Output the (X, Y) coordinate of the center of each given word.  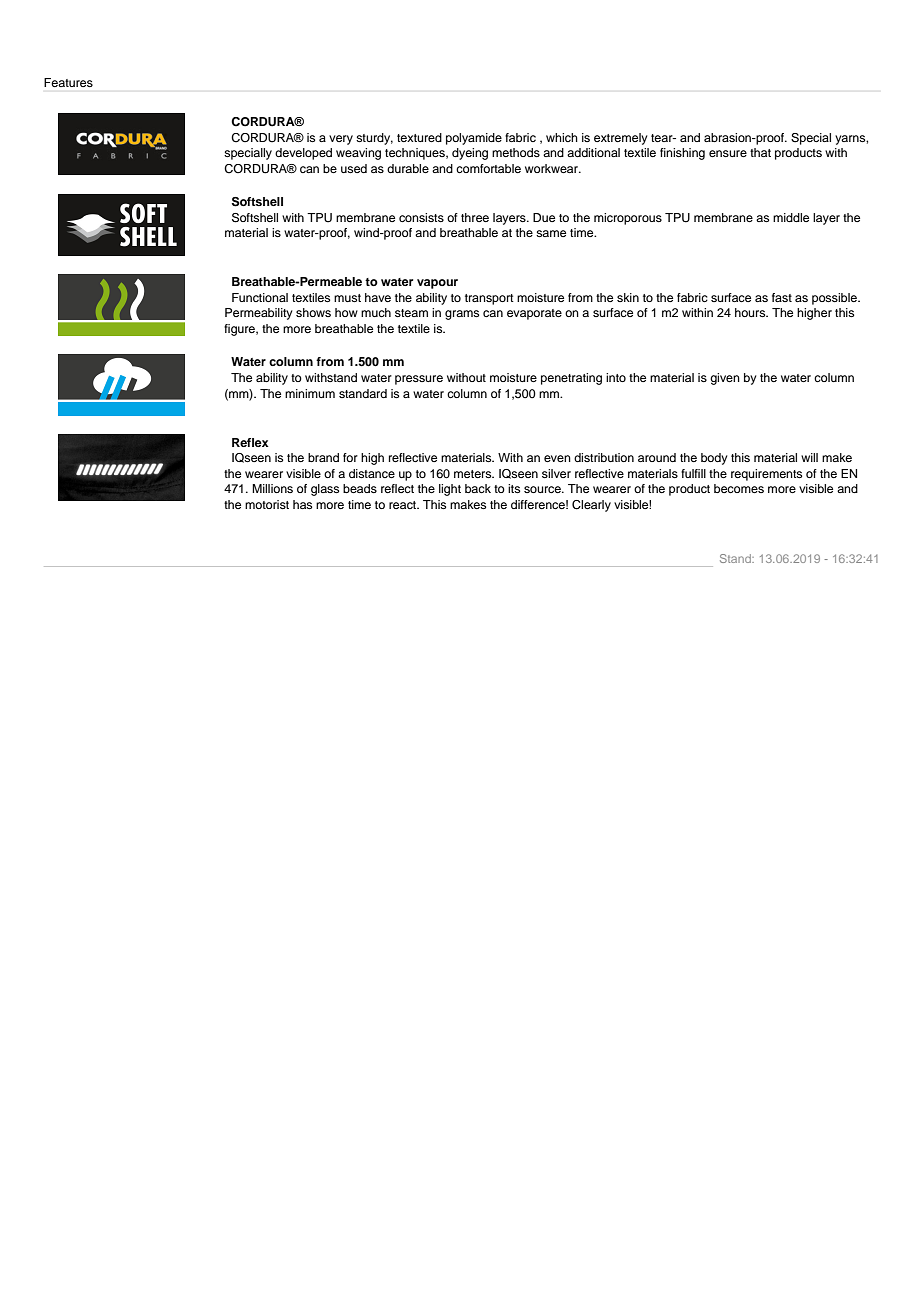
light (450, 490)
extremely (621, 139)
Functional (260, 297)
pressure (419, 380)
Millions (272, 488)
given (725, 379)
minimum (310, 393)
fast (782, 297)
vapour (437, 284)
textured (419, 137)
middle (791, 217)
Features (68, 82)
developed (303, 154)
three (475, 217)
